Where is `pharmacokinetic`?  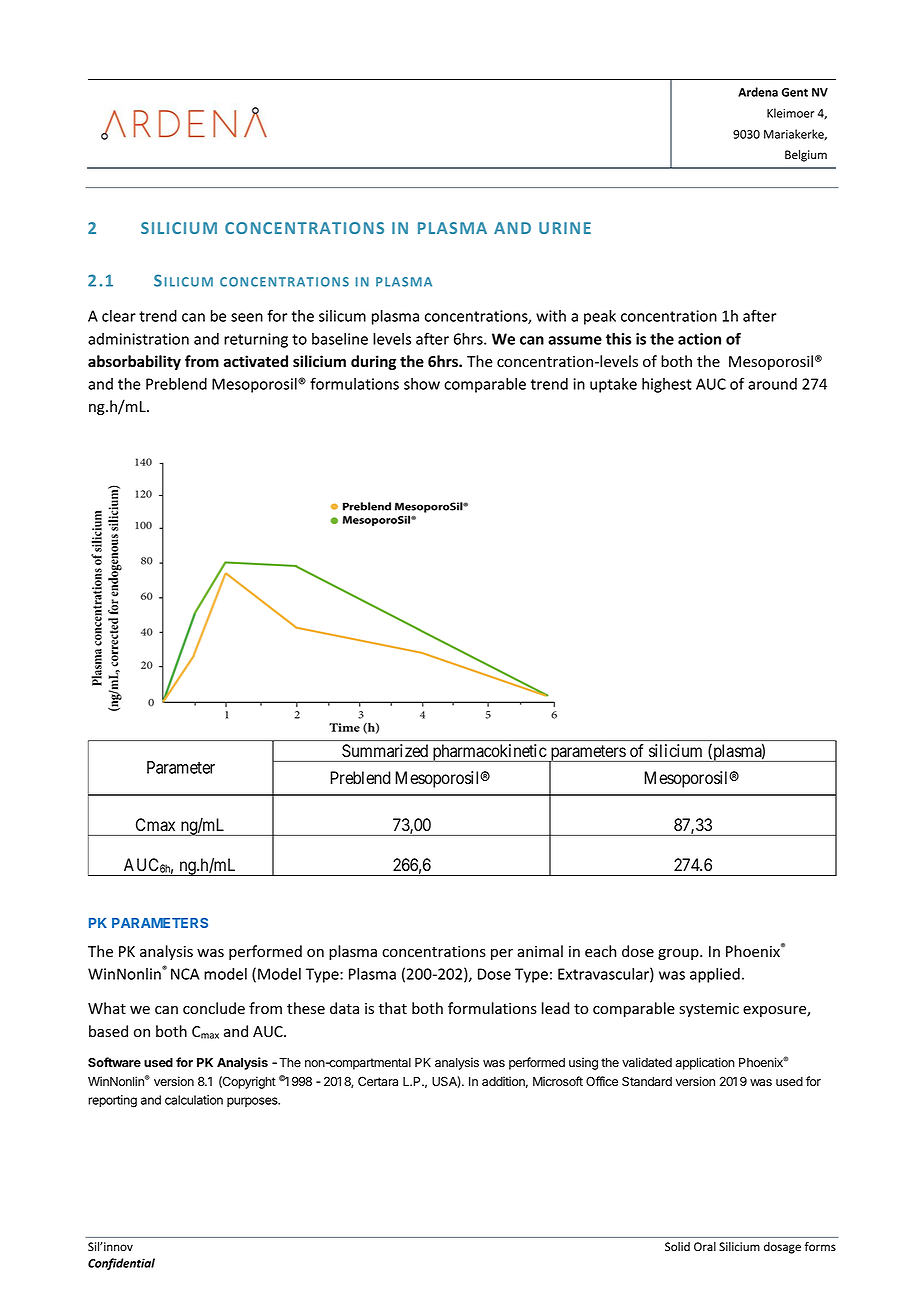 pharmacokinetic is located at coordinates (489, 753).
